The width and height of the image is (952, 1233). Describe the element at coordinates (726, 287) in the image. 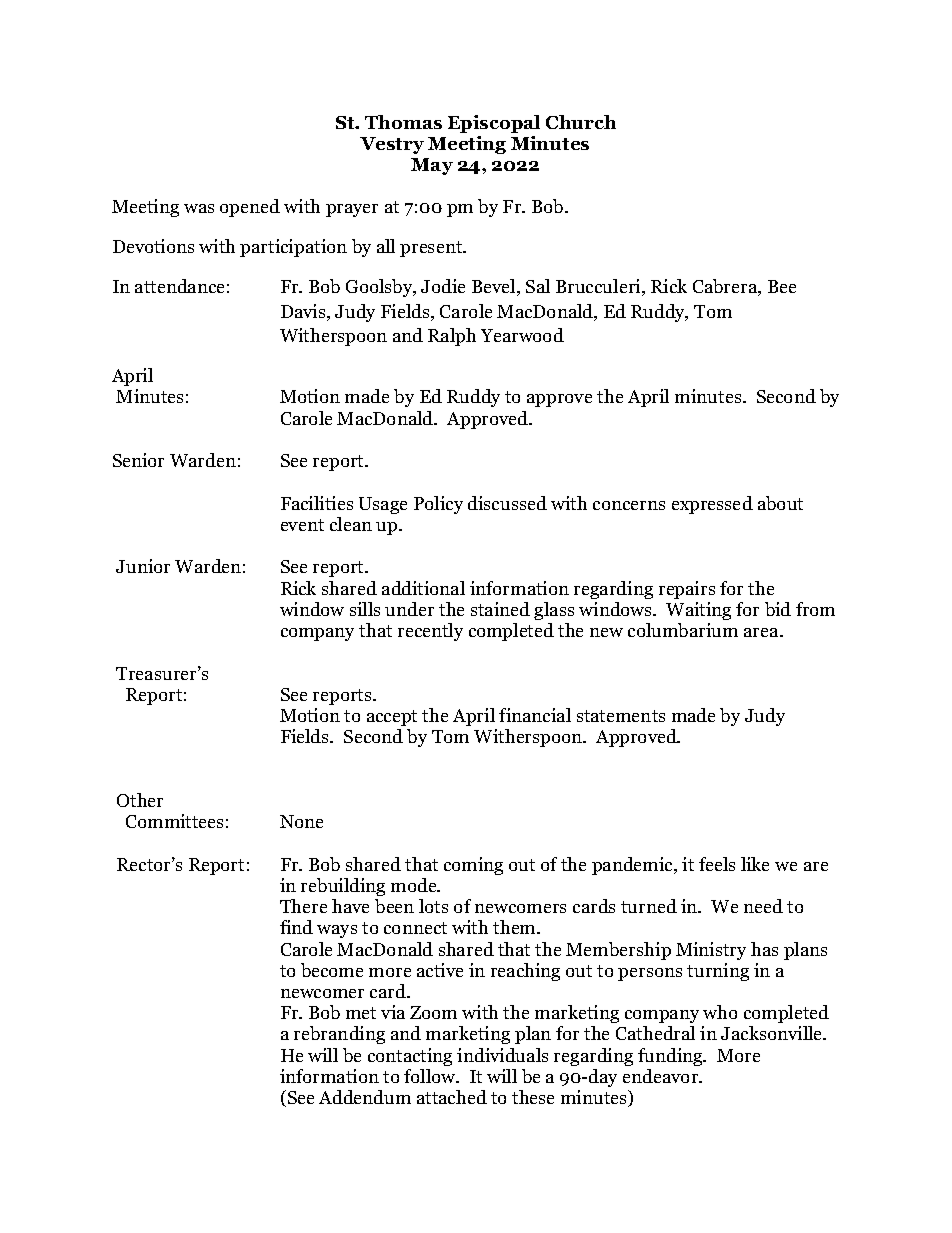

I see `Cabrera` at that location.
